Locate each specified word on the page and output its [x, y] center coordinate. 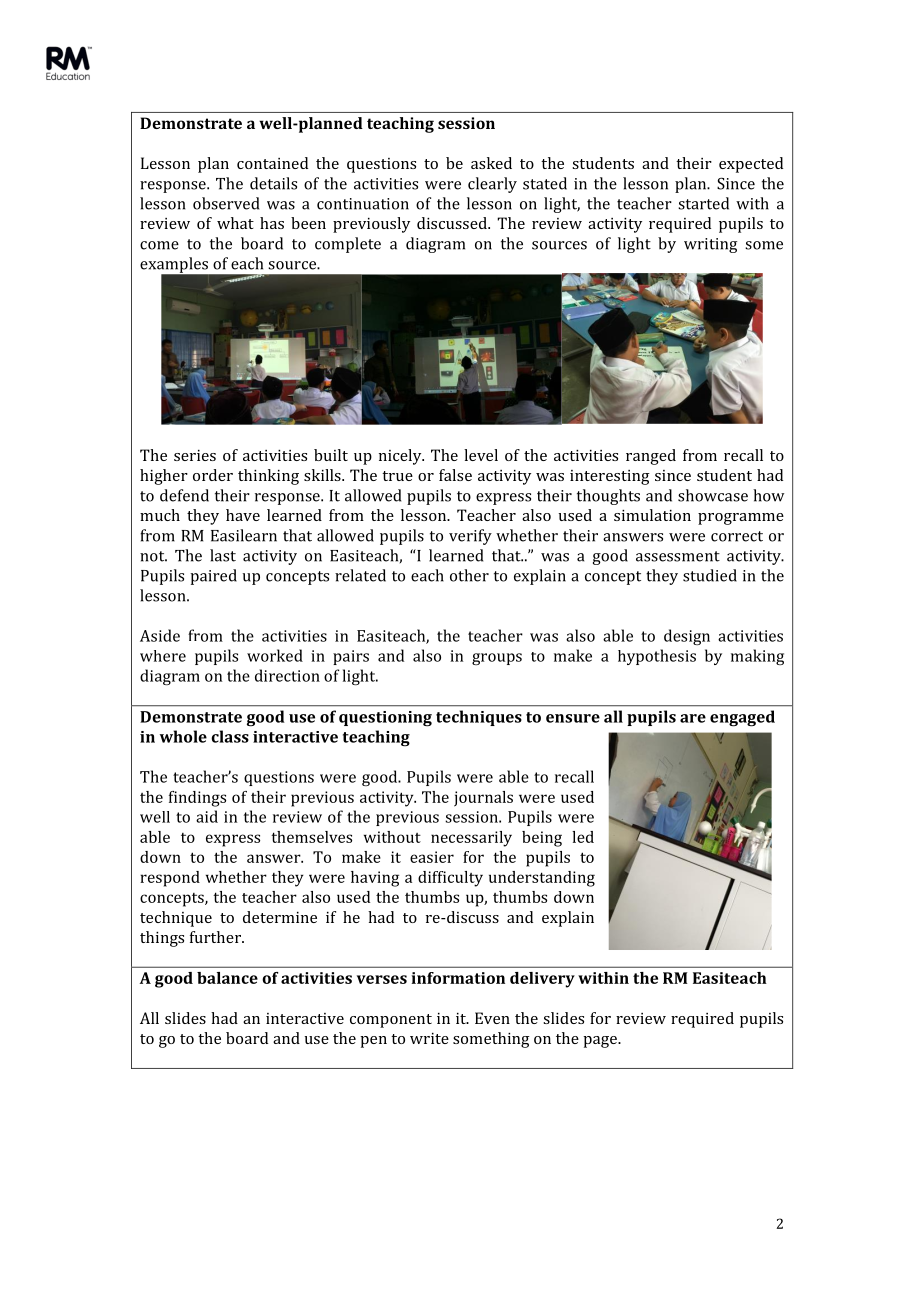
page [601, 1042]
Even [492, 1018]
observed [226, 203]
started [703, 203]
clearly [492, 185]
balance [227, 978]
